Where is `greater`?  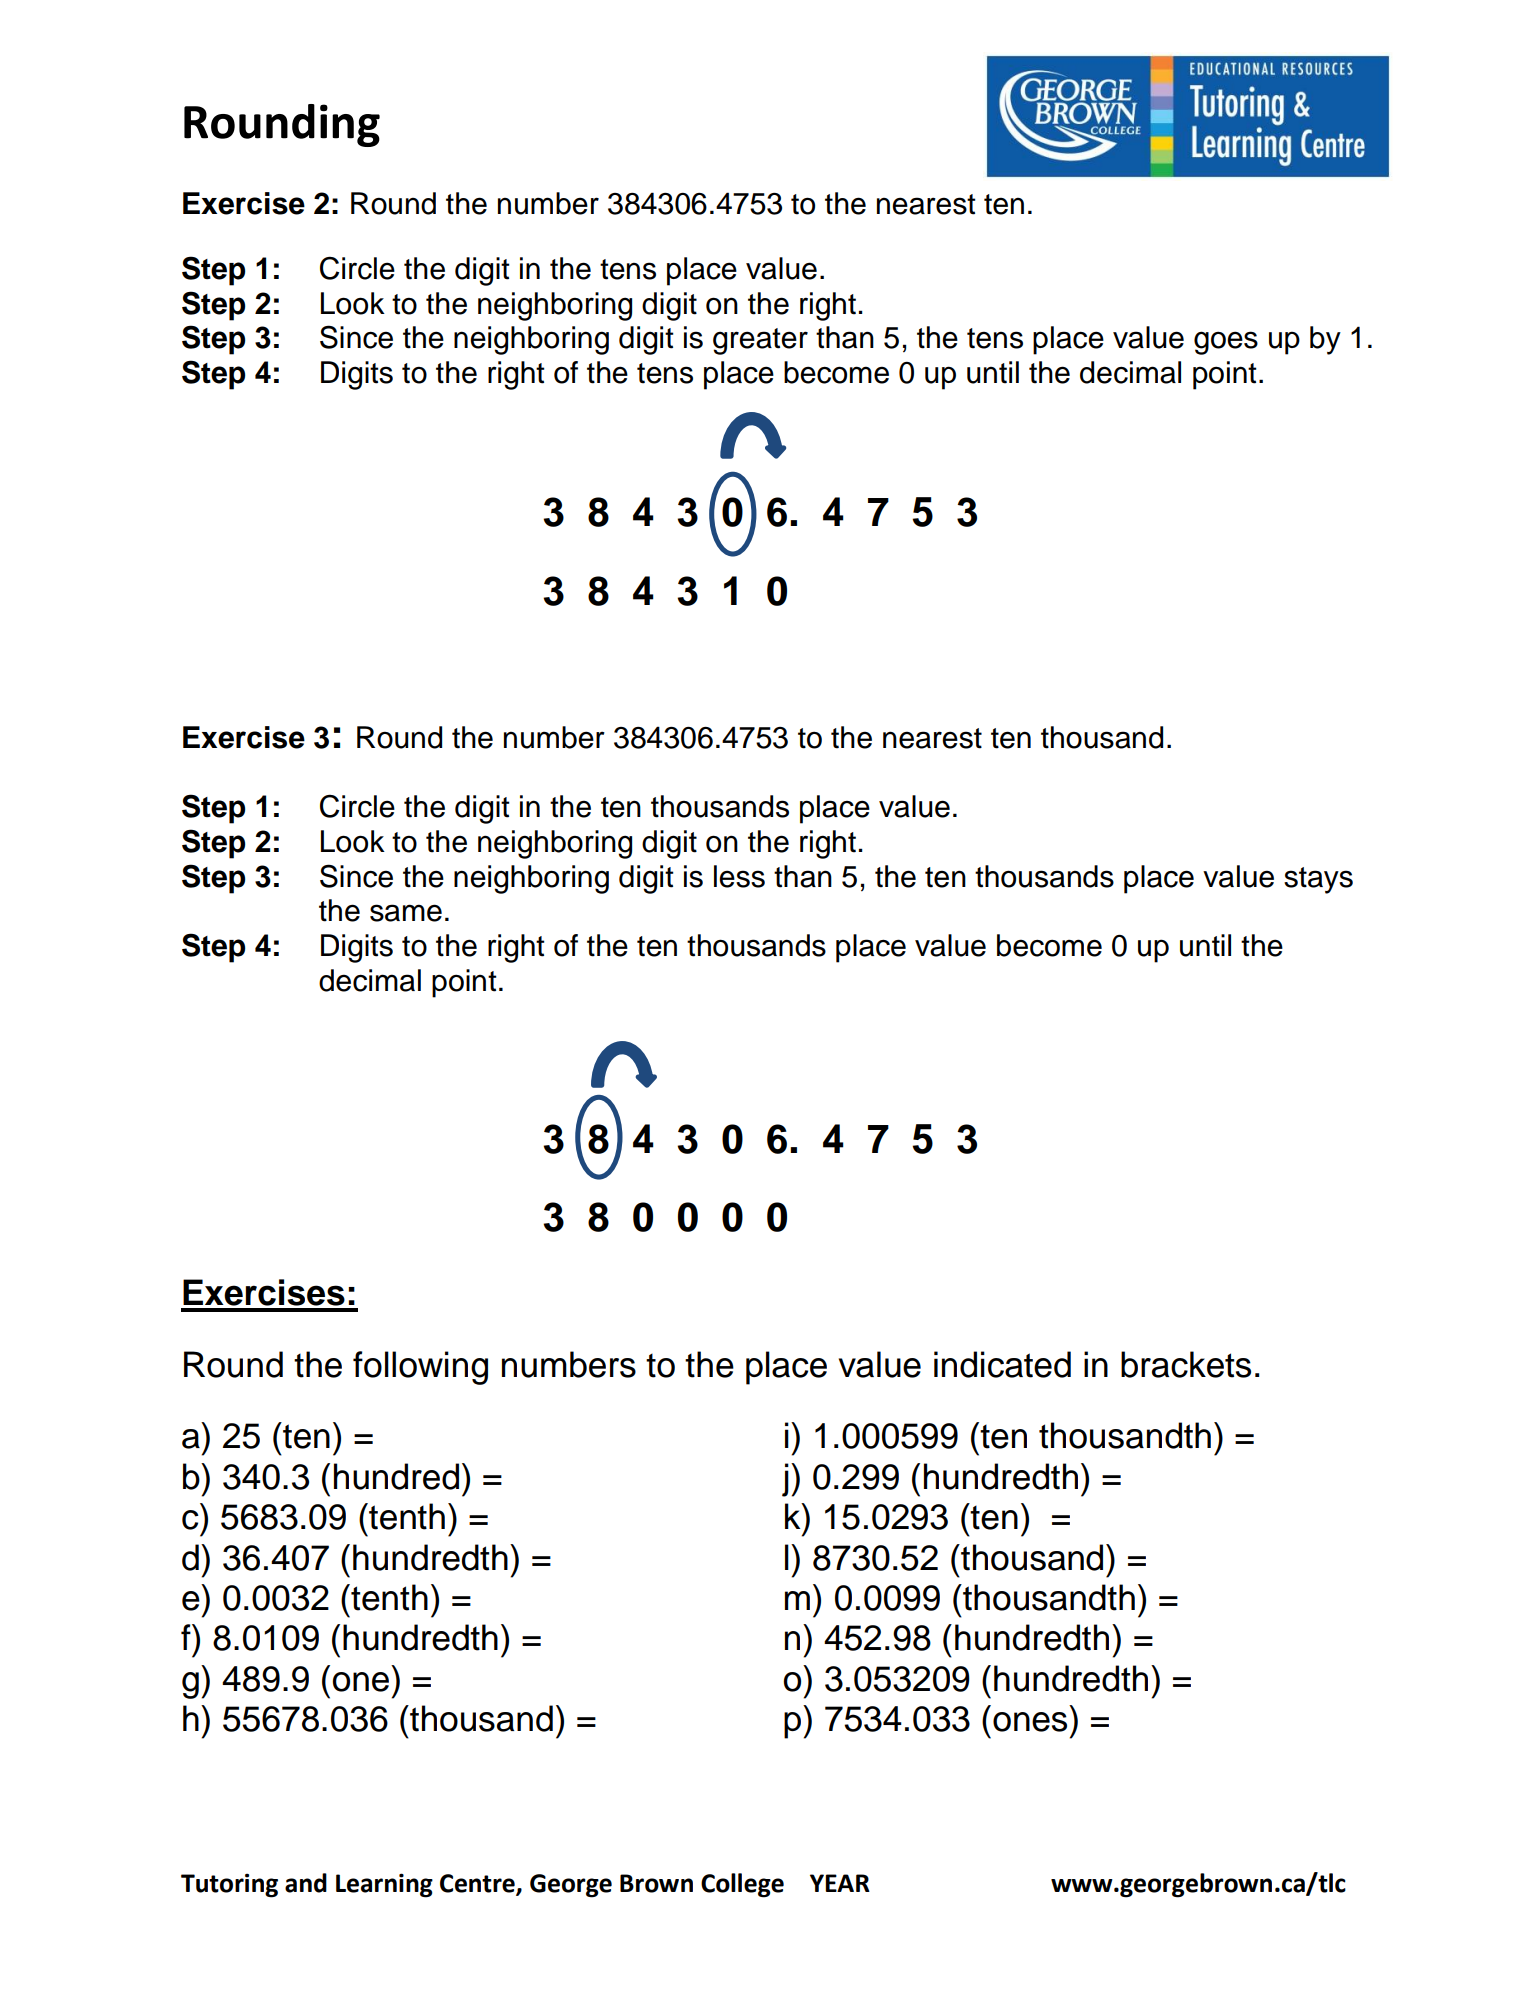
greater is located at coordinates (760, 341).
